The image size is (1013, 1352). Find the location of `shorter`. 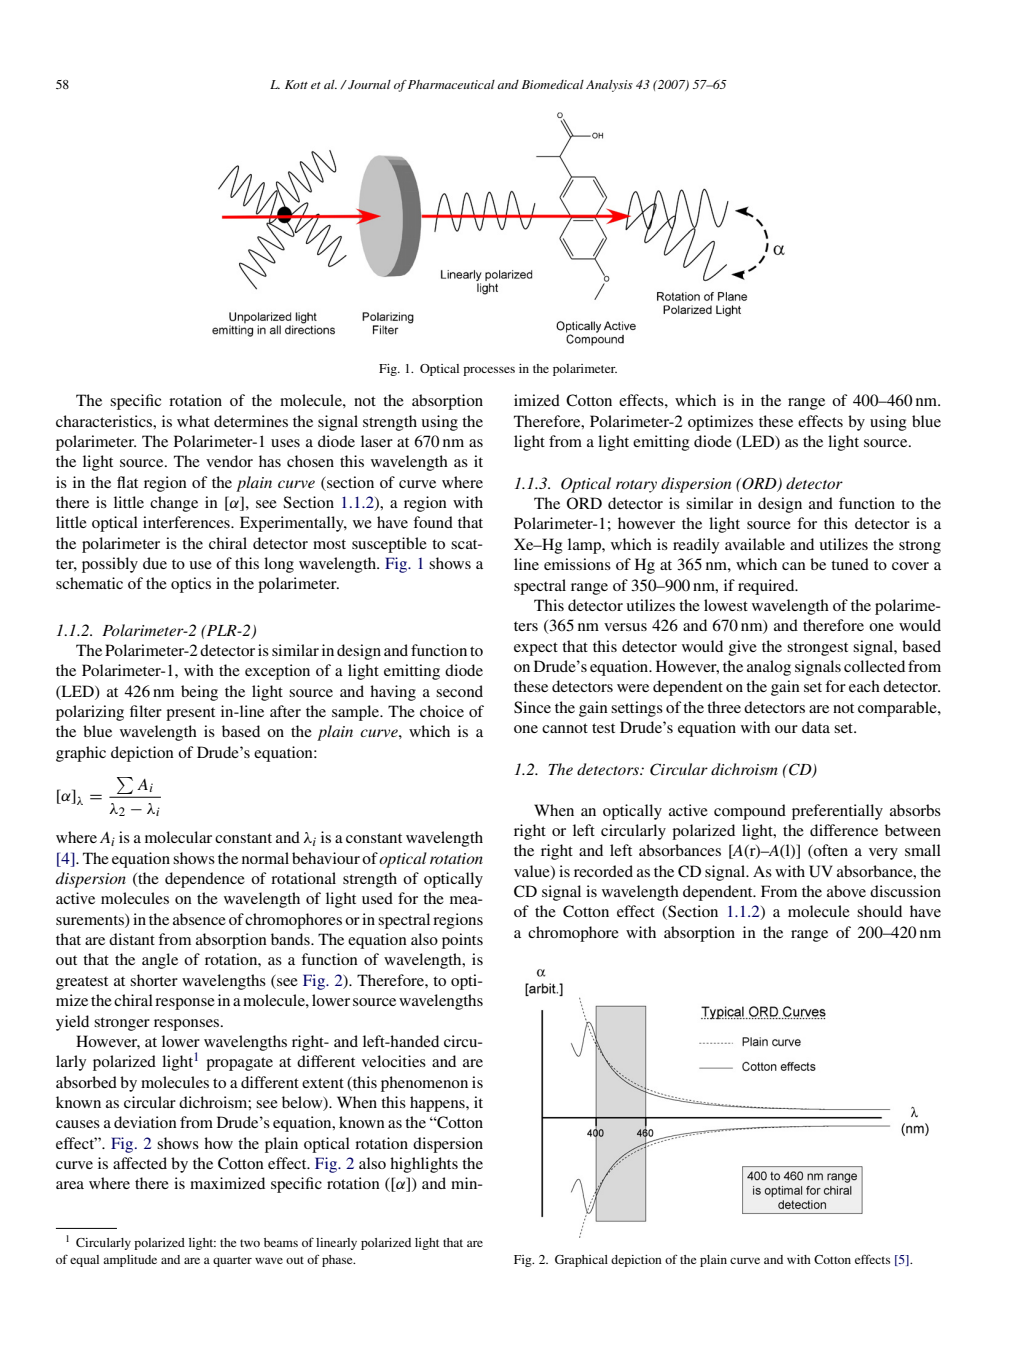

shorter is located at coordinates (154, 980).
